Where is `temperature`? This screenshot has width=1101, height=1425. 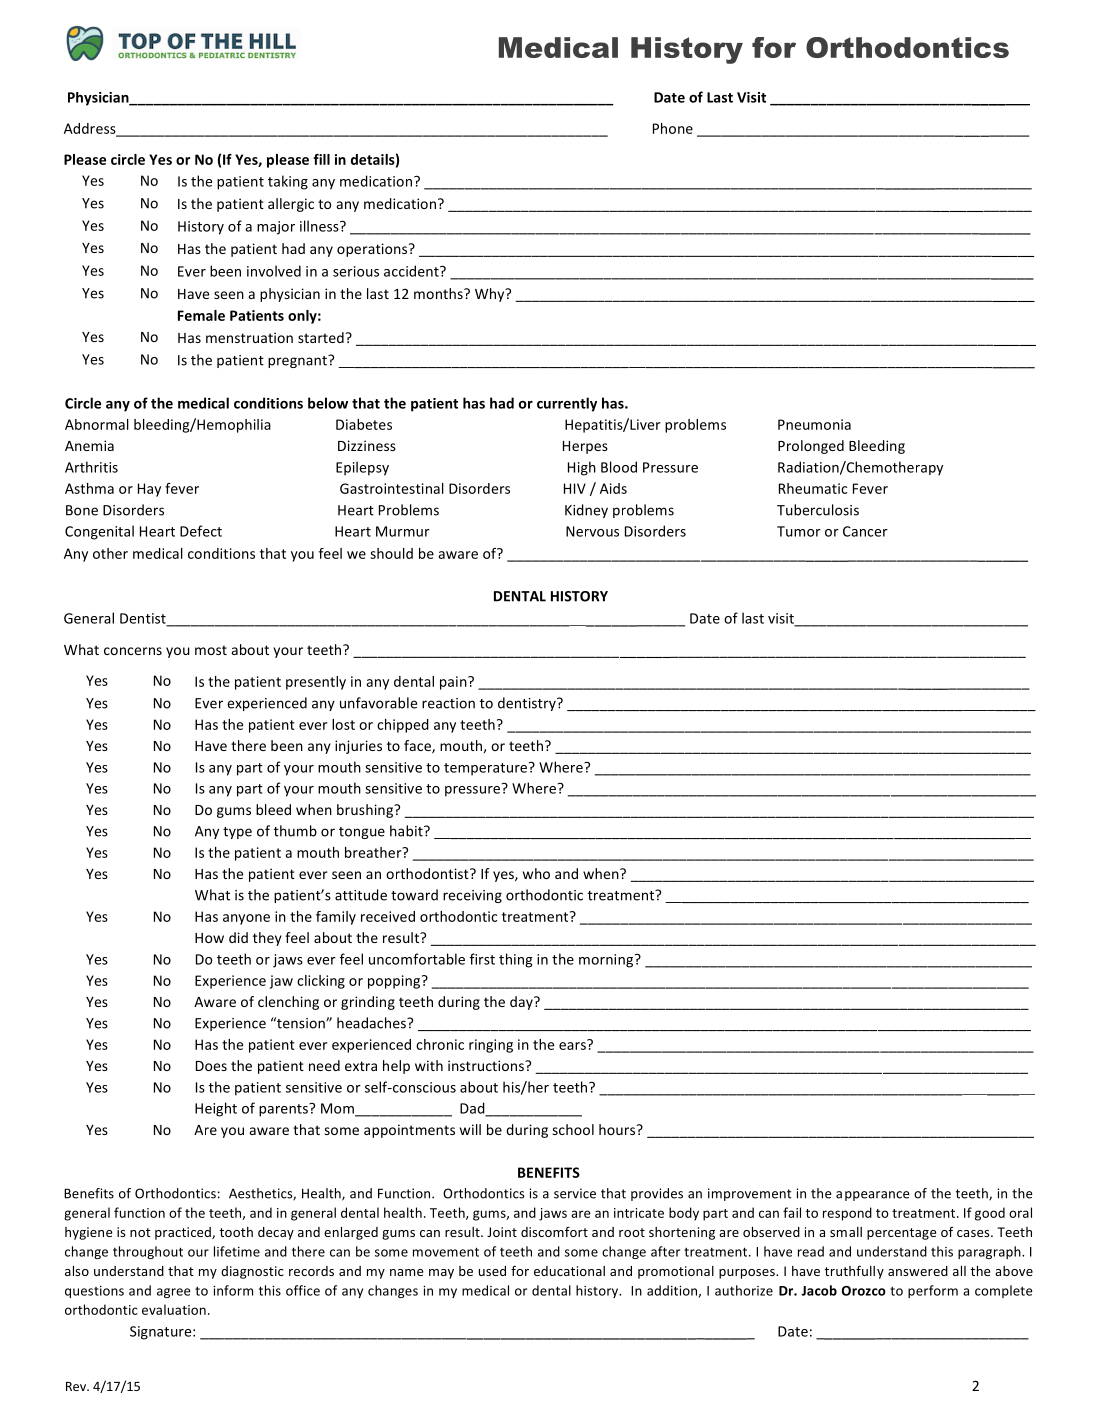
temperature is located at coordinates (487, 769).
